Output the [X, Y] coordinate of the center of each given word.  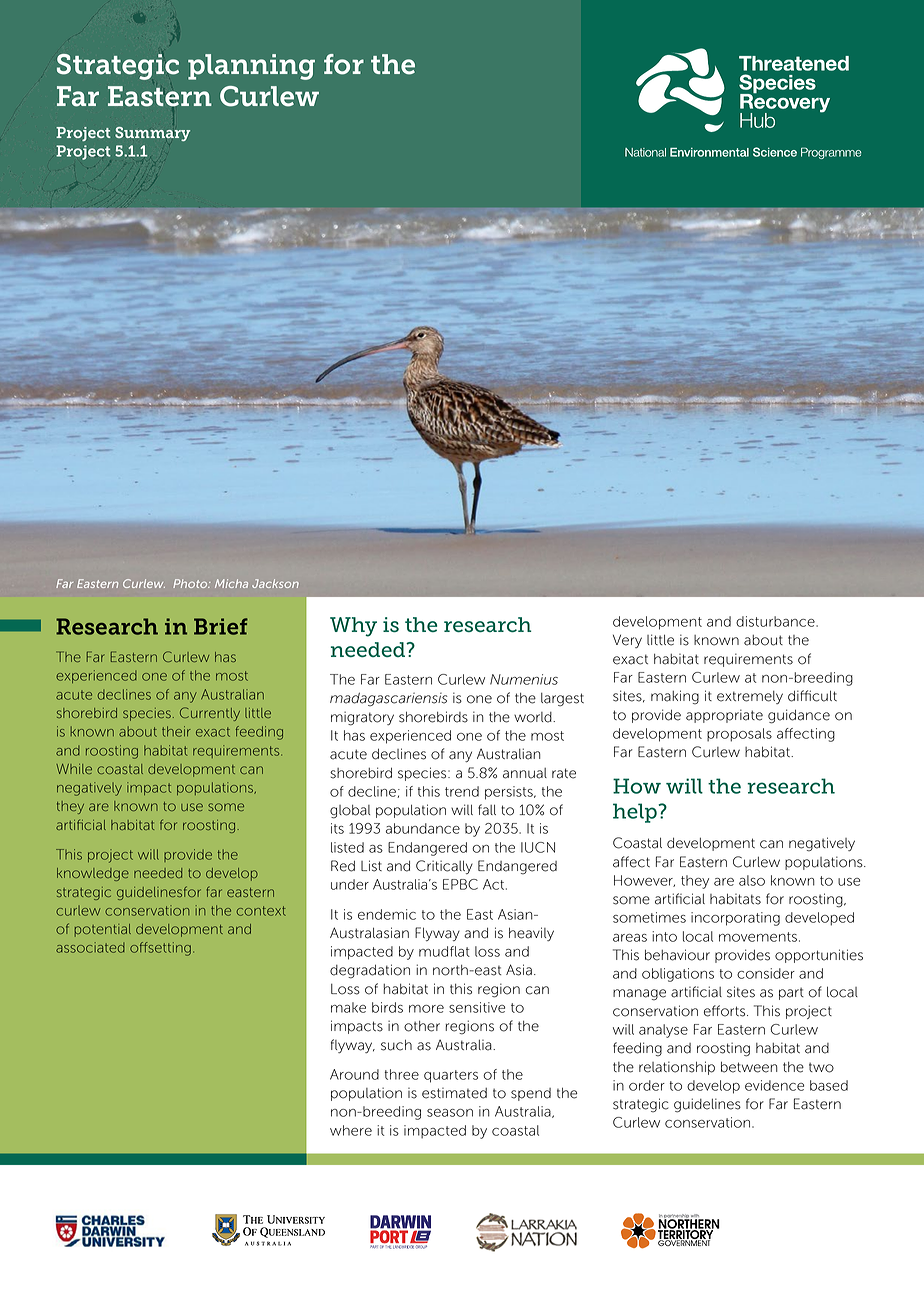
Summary [152, 134]
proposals [739, 735]
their [176, 731]
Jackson [275, 583]
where [351, 1130]
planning [251, 67]
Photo [191, 583]
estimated [454, 1093]
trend [462, 791]
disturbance [776, 621]
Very [627, 641]
